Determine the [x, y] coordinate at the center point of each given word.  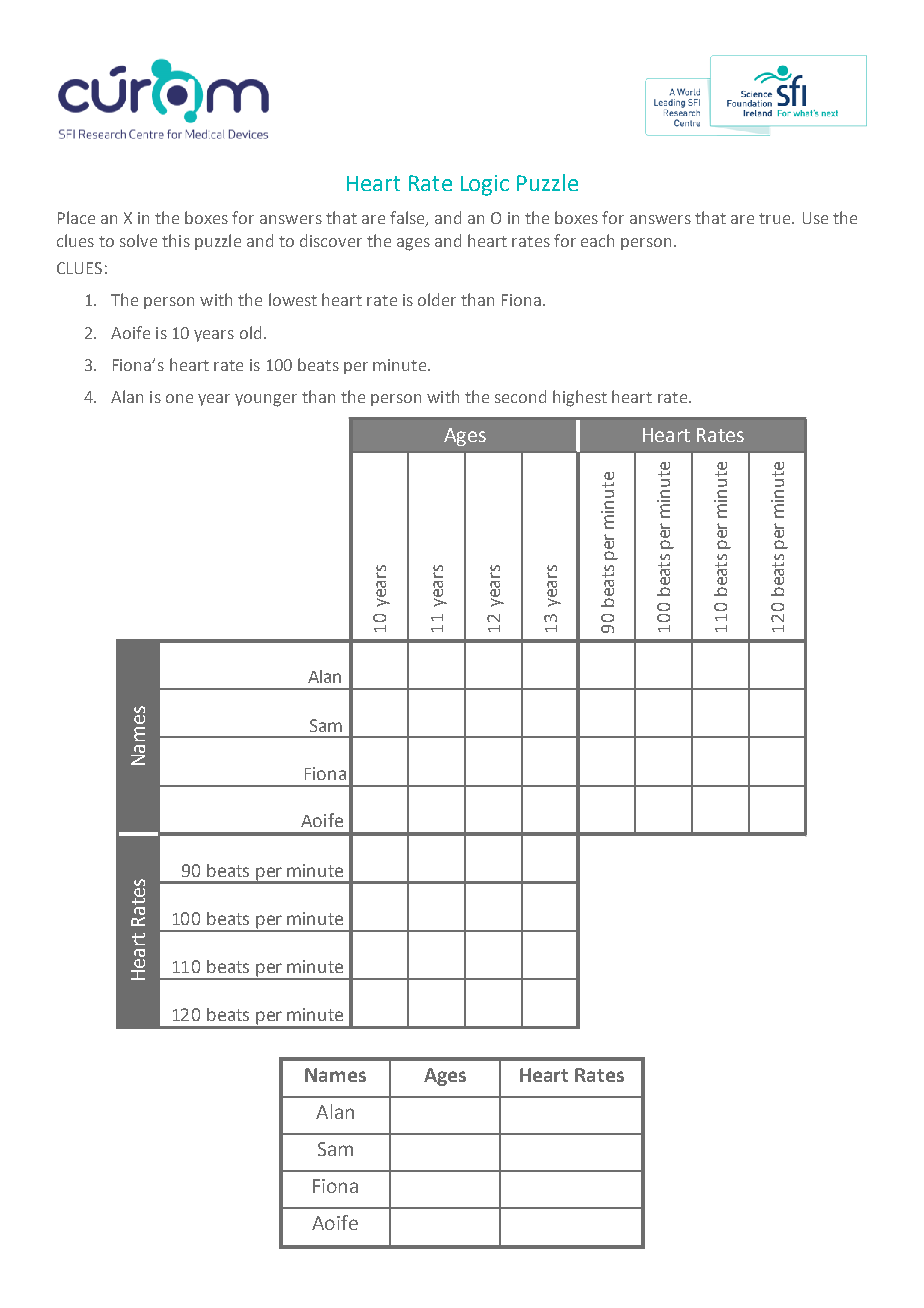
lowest [293, 299]
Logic [485, 185]
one [179, 398]
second [520, 396]
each [597, 240]
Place [76, 217]
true [776, 218]
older [437, 299]
